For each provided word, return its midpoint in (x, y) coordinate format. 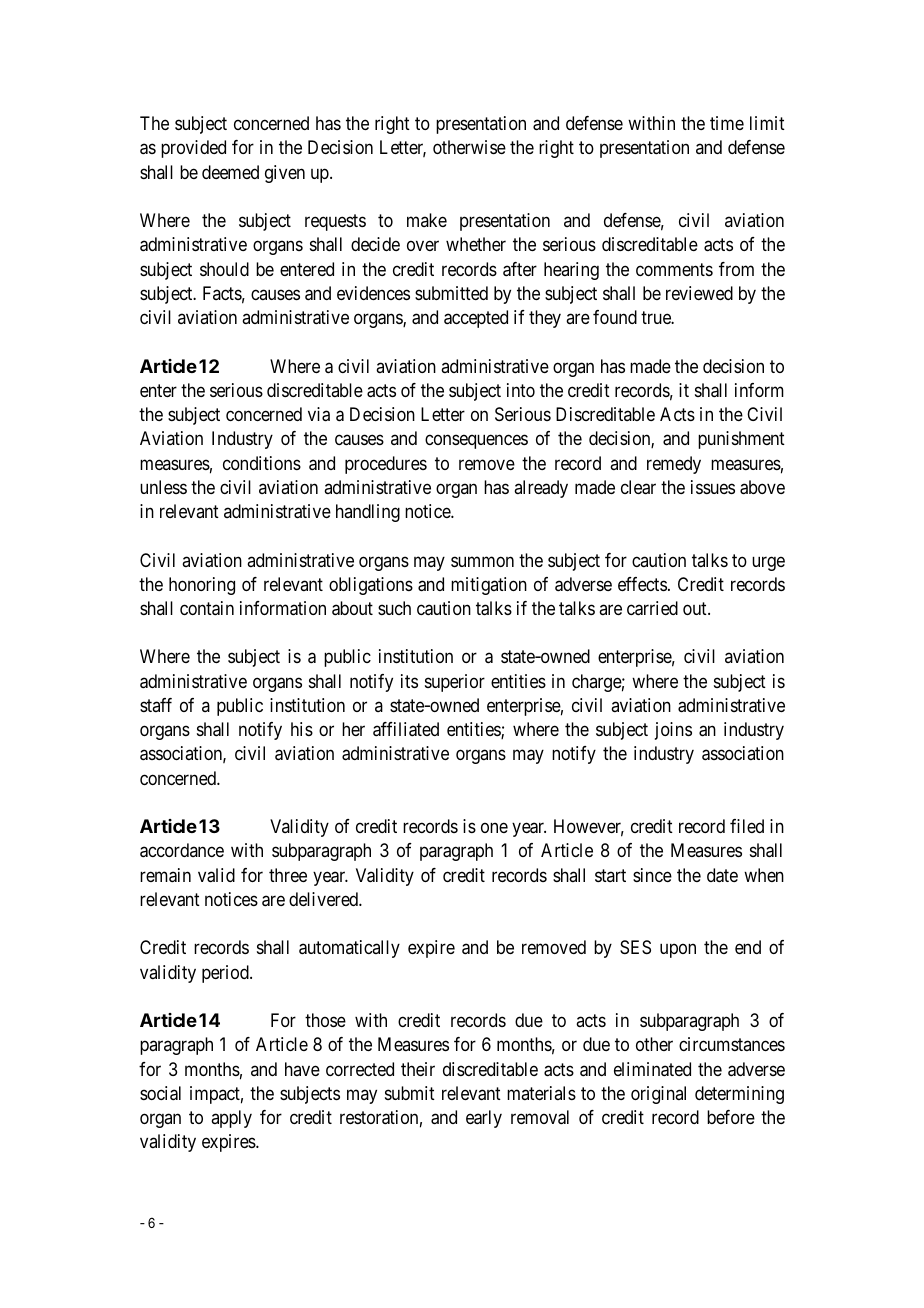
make (427, 220)
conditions (262, 463)
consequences (476, 442)
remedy (674, 465)
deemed (230, 172)
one (494, 828)
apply (231, 1119)
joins (673, 731)
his (302, 729)
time (727, 123)
